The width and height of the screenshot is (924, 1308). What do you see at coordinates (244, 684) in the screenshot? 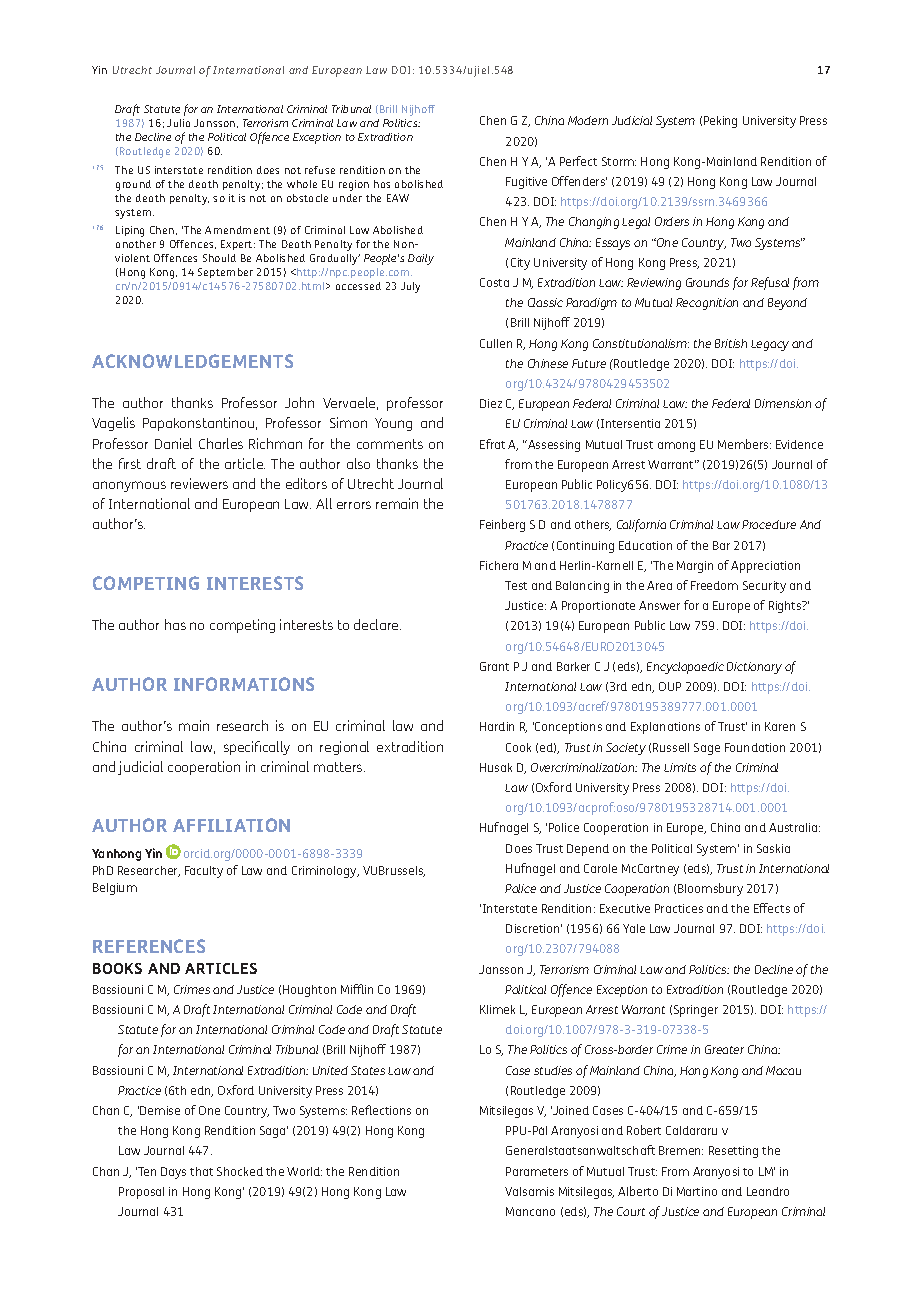
I see `INFORMATIONS` at bounding box center [244, 684].
